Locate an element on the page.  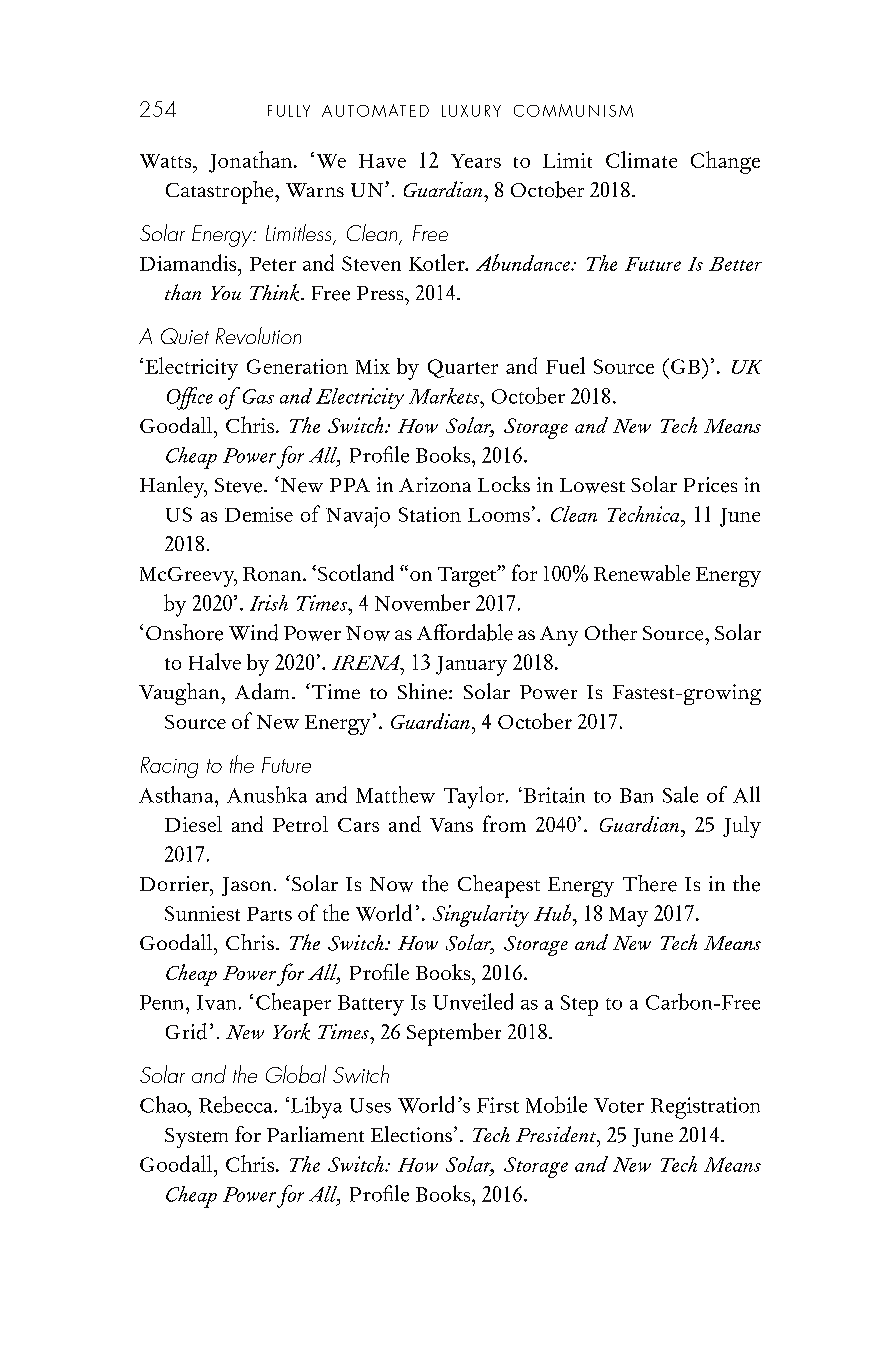
Years is located at coordinates (476, 161).
